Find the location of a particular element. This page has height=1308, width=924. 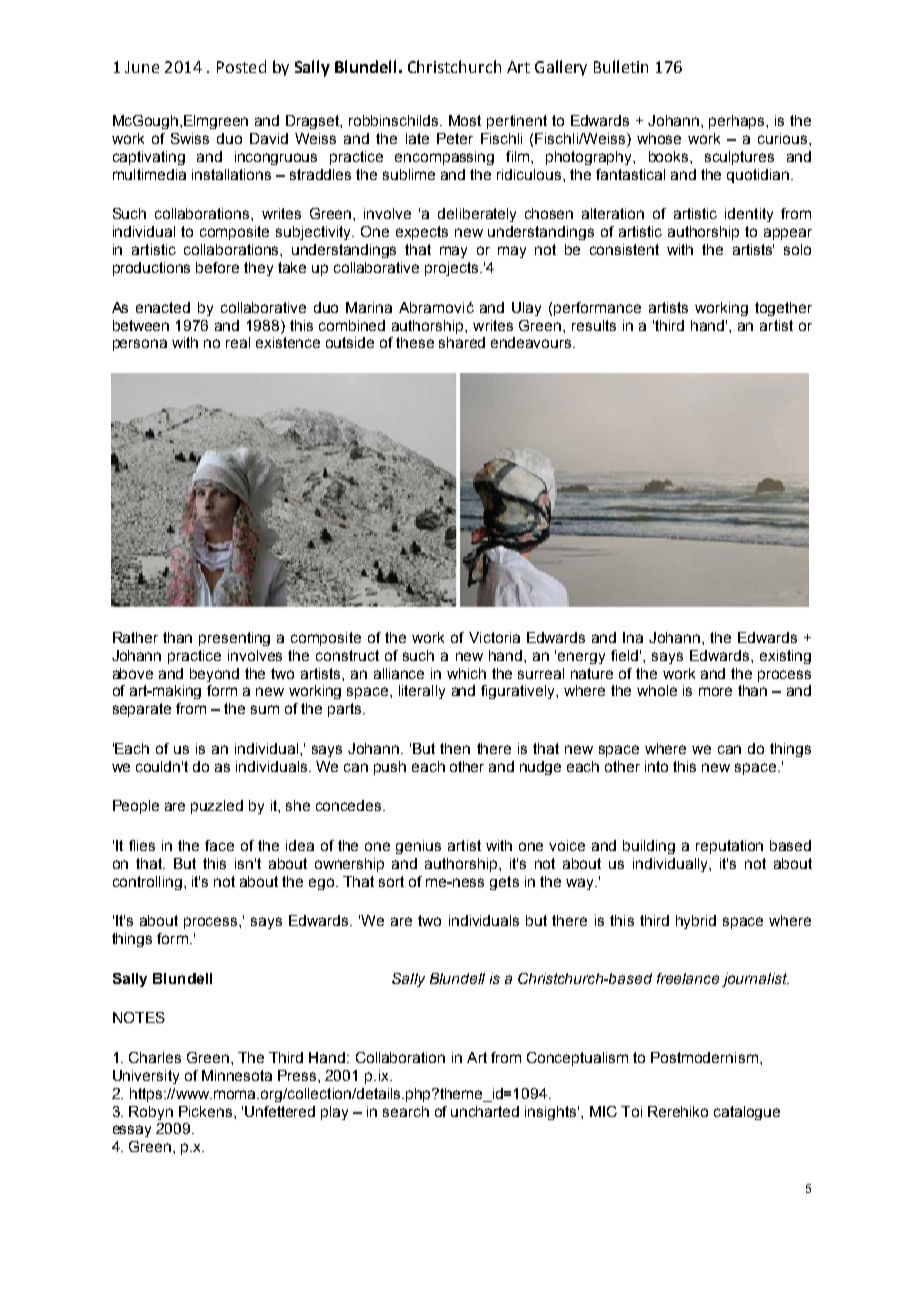

Victoria is located at coordinates (494, 637).
